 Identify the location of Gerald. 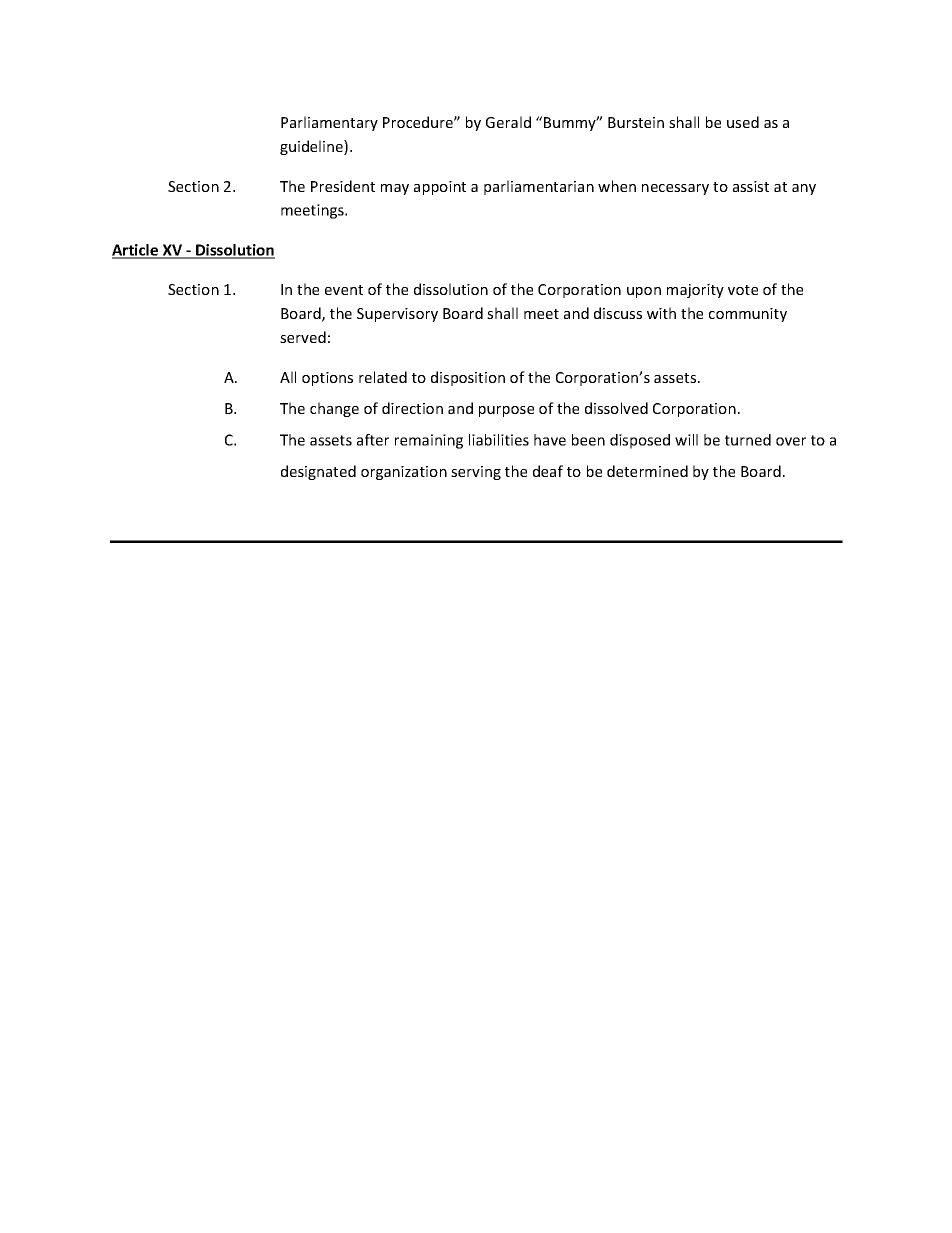
(508, 122).
